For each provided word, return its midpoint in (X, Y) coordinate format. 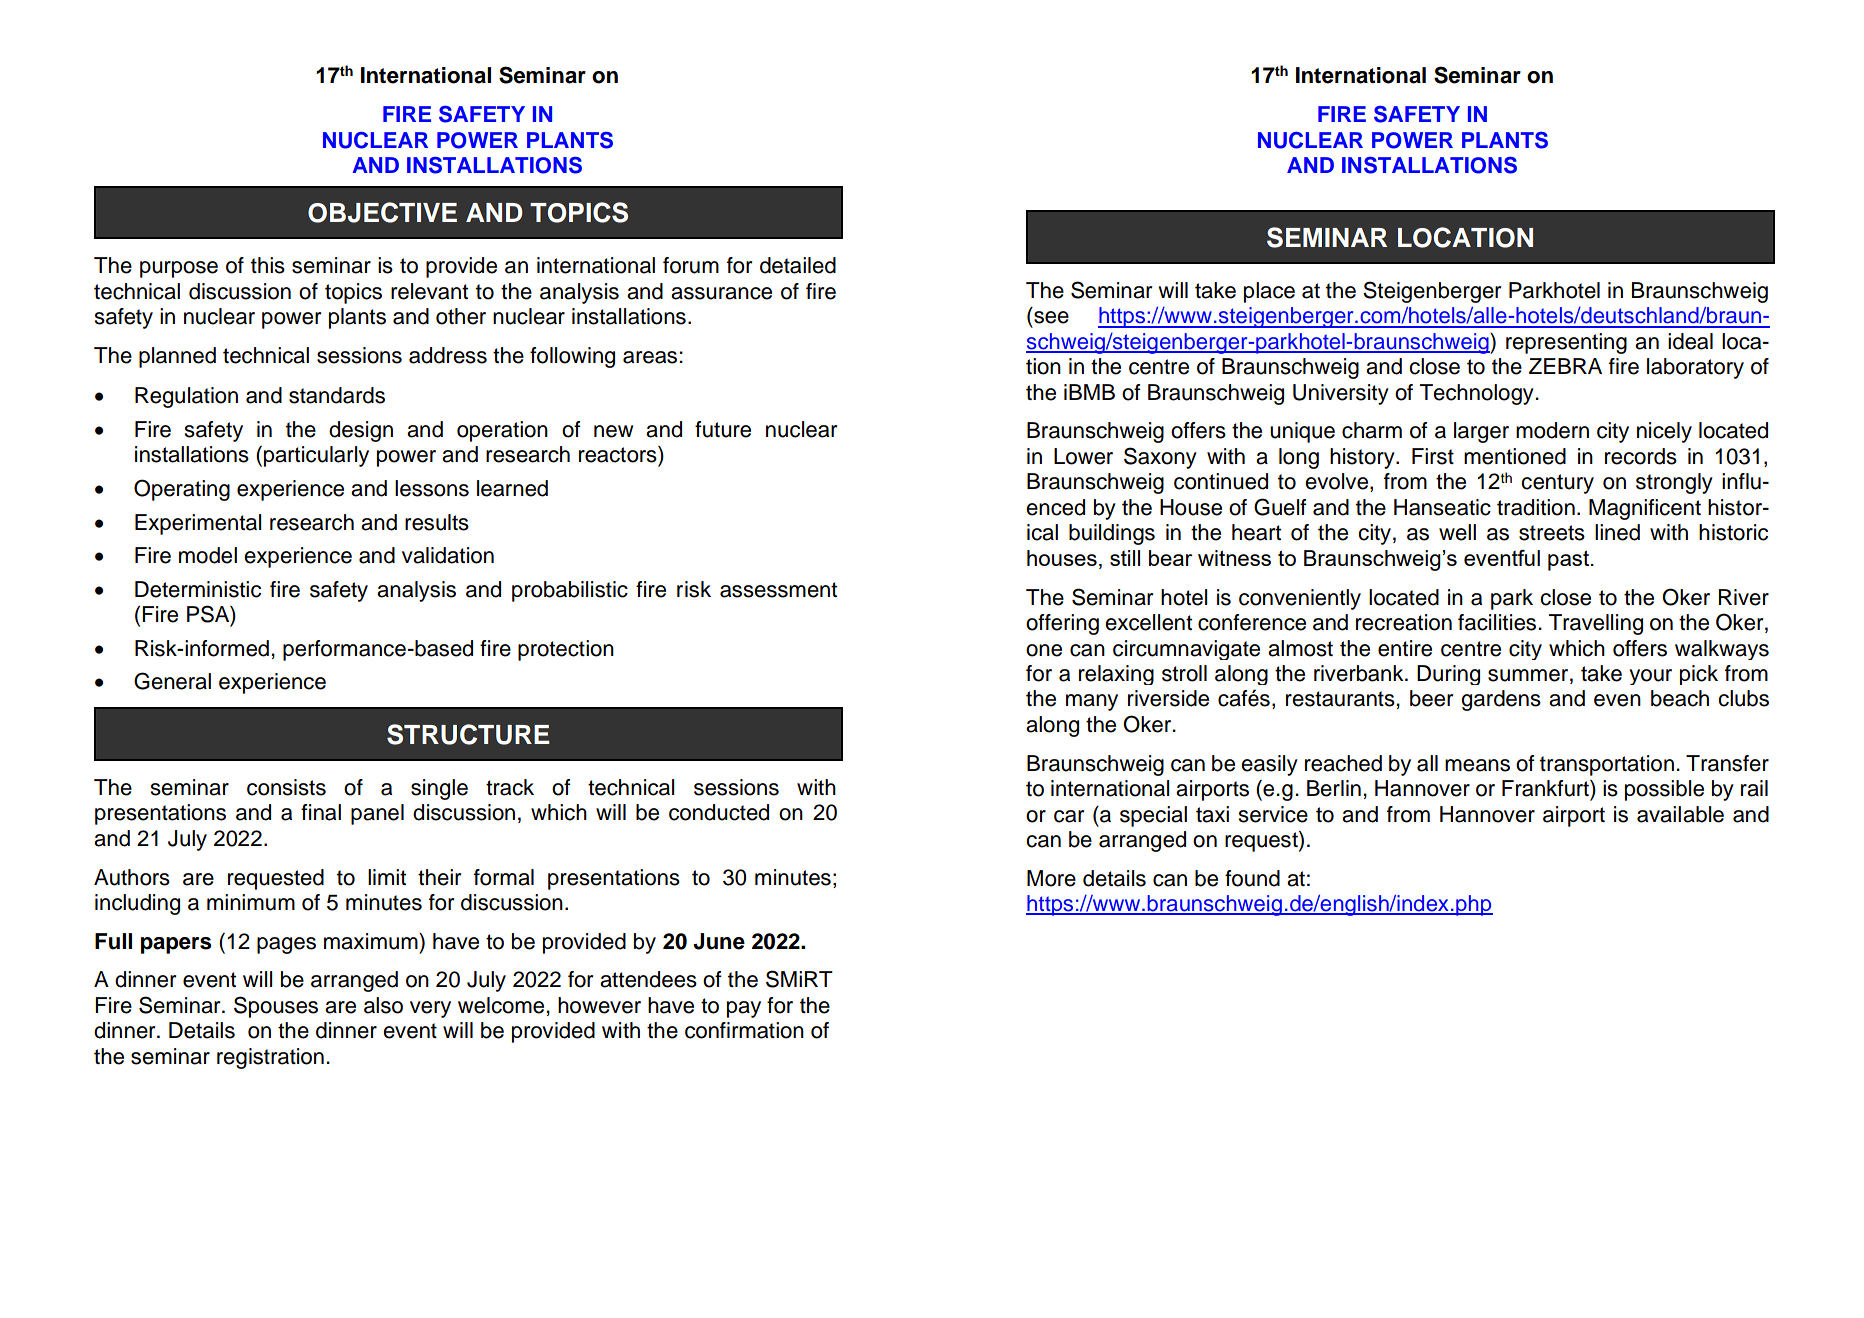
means (1477, 765)
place (1269, 292)
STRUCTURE (468, 734)
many (1092, 702)
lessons (432, 488)
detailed (798, 265)
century (1557, 484)
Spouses (276, 1007)
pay (744, 1009)
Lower (1083, 456)
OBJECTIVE (382, 212)
